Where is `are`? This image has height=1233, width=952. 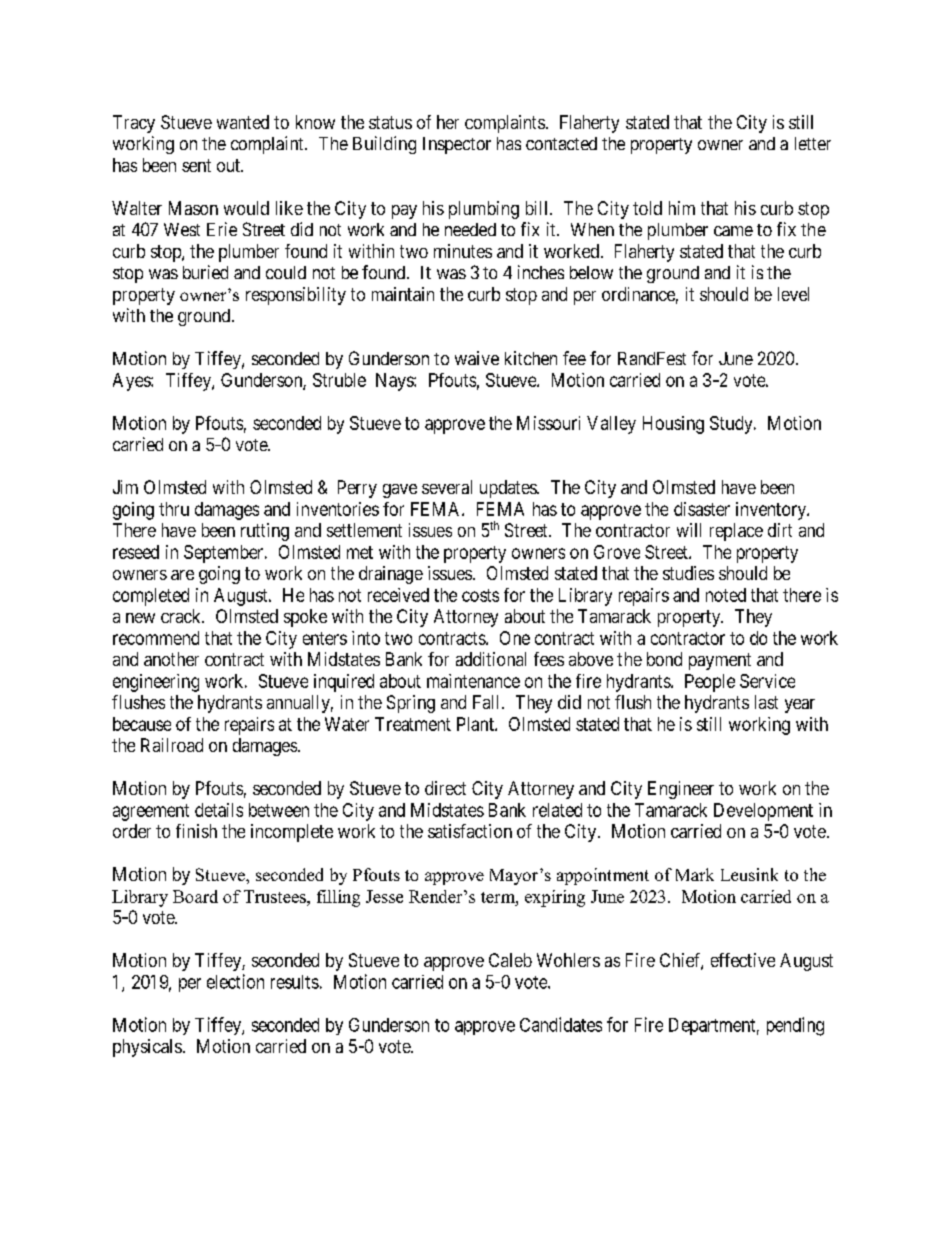 are is located at coordinates (182, 575).
